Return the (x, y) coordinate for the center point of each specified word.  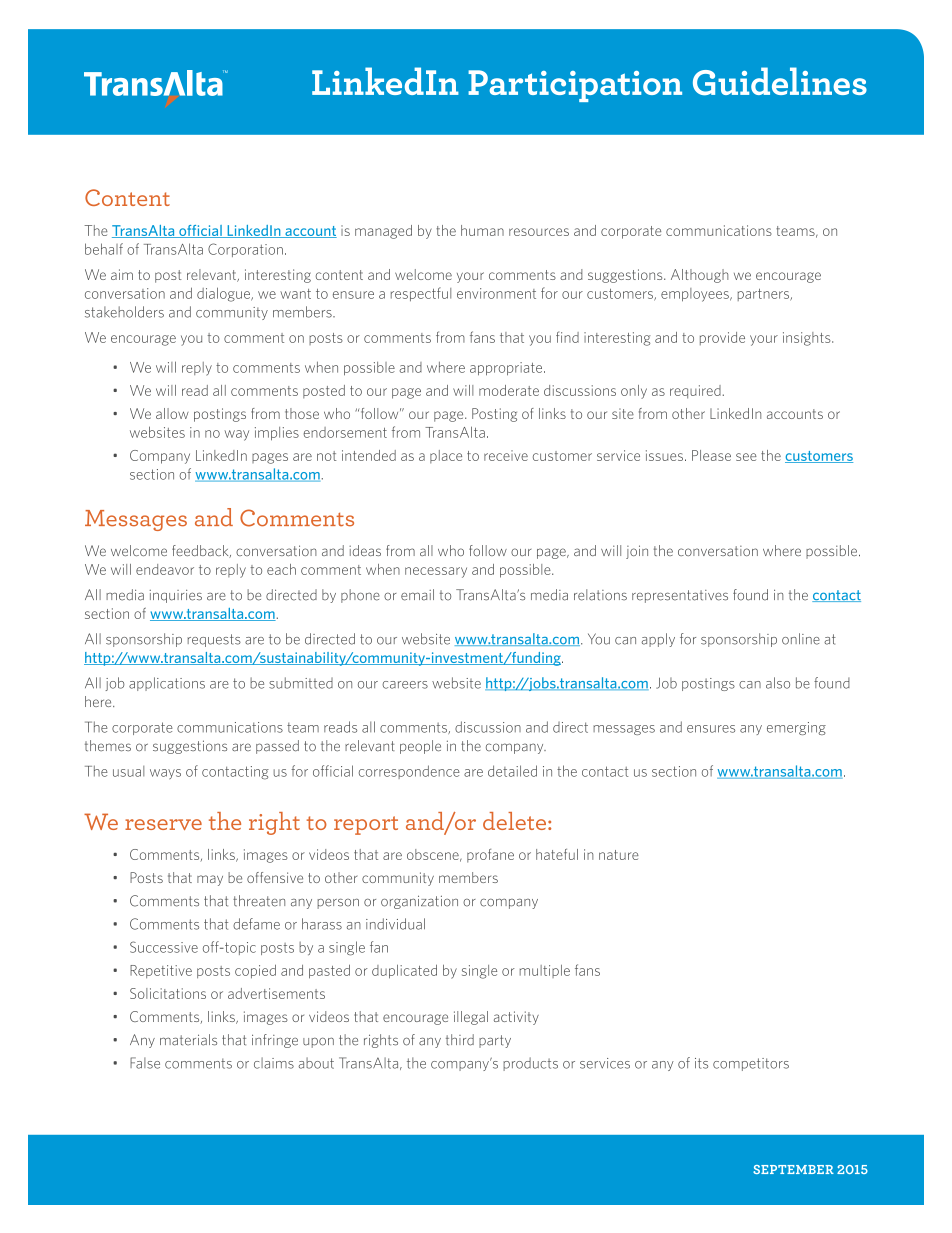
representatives (680, 596)
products (530, 1064)
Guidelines (780, 81)
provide (722, 338)
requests (214, 640)
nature (619, 855)
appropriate (506, 369)
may (210, 880)
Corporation (245, 250)
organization (419, 902)
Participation (575, 86)
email (417, 595)
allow (172, 413)
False (145, 1063)
